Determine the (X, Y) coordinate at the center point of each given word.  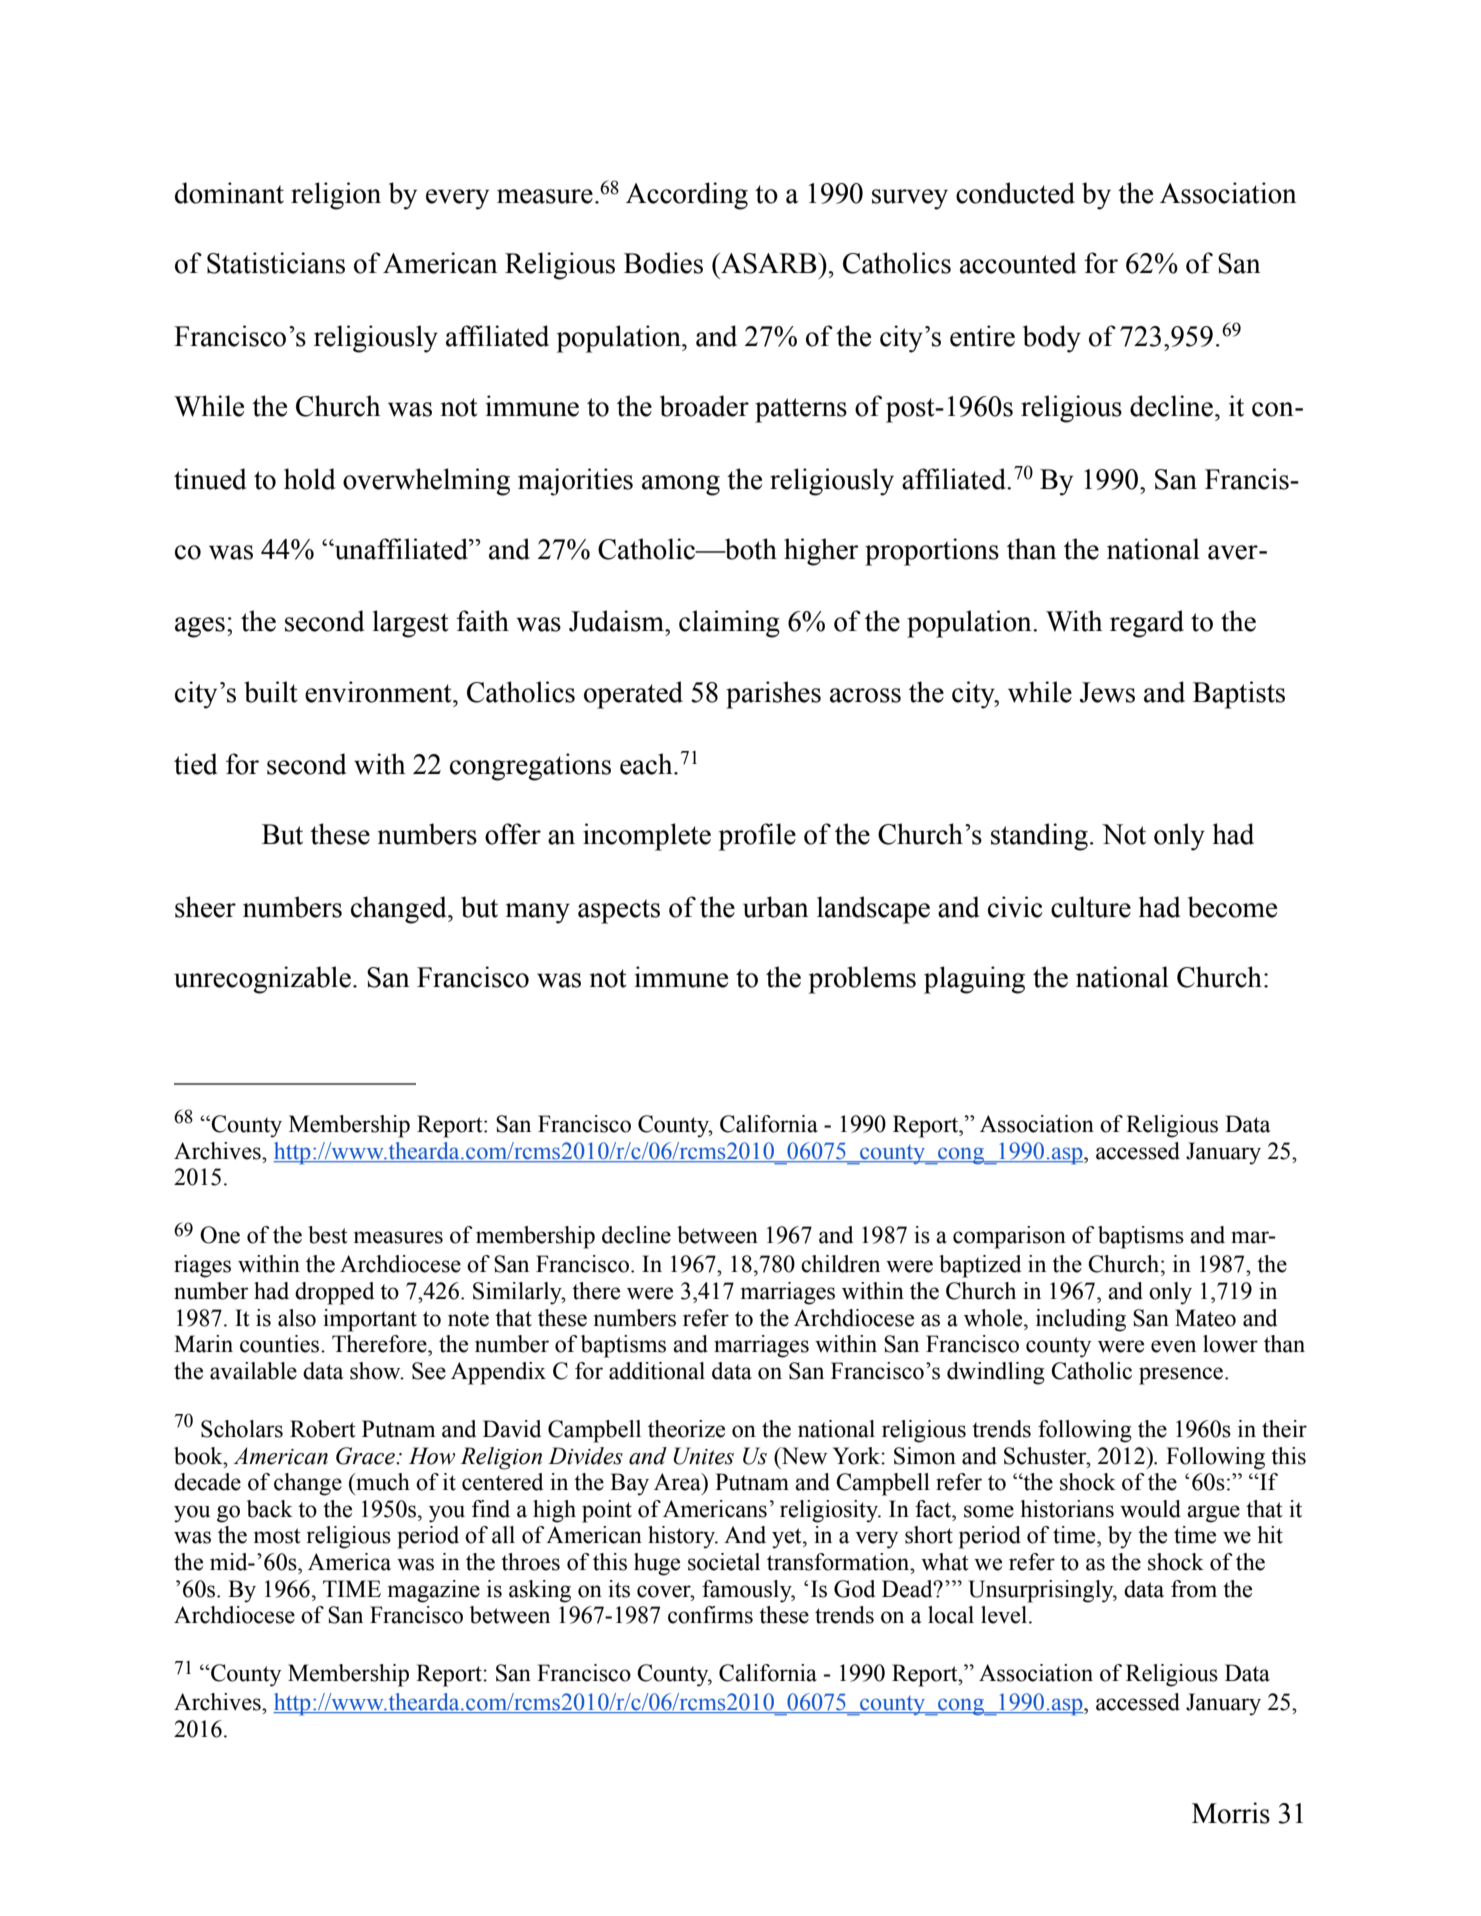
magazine (434, 1591)
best (328, 1235)
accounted (1018, 263)
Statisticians (276, 263)
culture (1091, 907)
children (840, 1264)
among (681, 485)
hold (309, 479)
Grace (366, 1456)
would (1150, 1509)
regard (1147, 624)
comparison (1009, 1237)
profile (757, 837)
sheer (205, 907)
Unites (703, 1456)
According (687, 196)
